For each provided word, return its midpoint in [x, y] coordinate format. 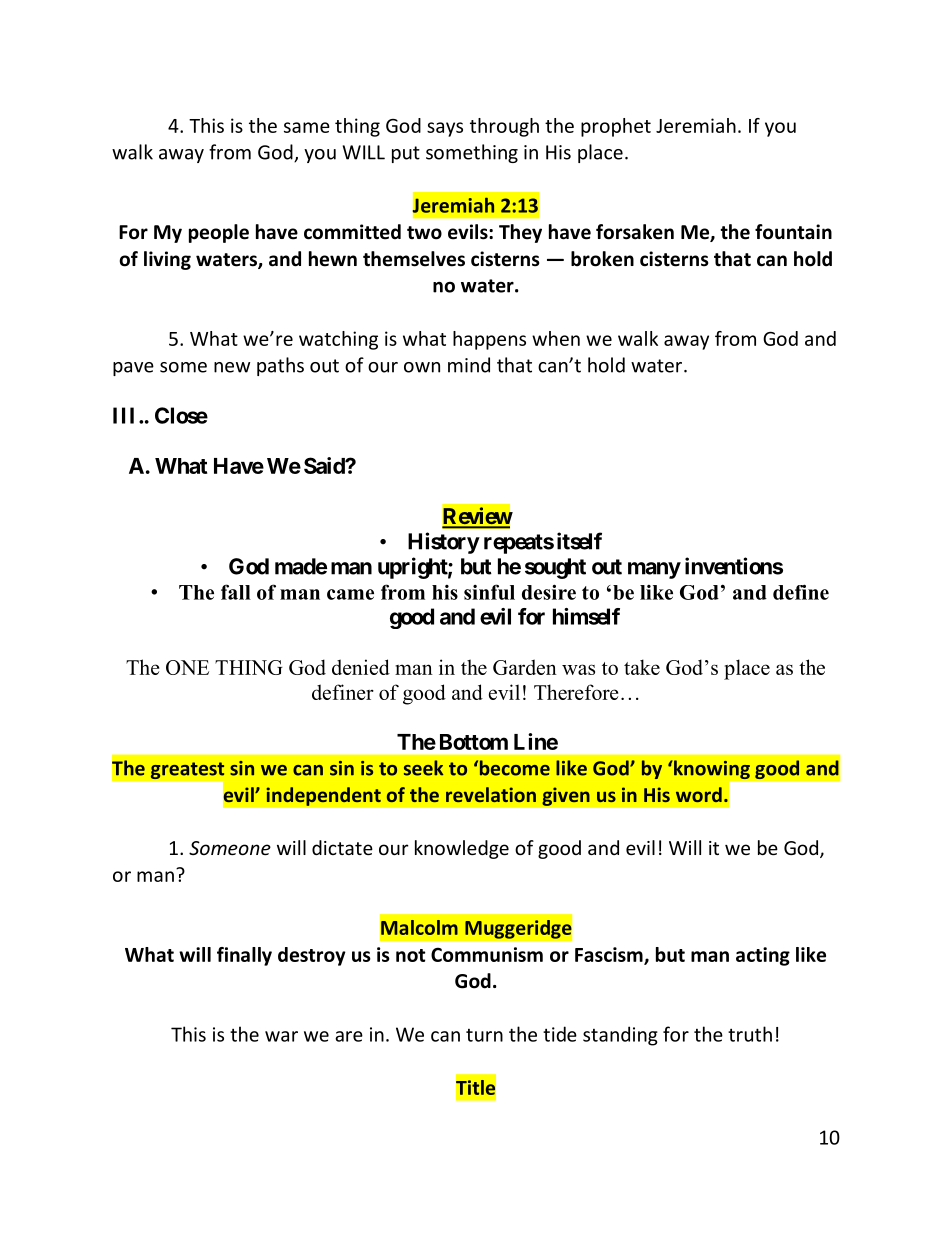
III [126, 415]
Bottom [474, 742]
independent [323, 796]
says [445, 129]
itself [579, 541]
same [307, 127]
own [422, 367]
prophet [616, 127]
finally [244, 956]
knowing [711, 769]
